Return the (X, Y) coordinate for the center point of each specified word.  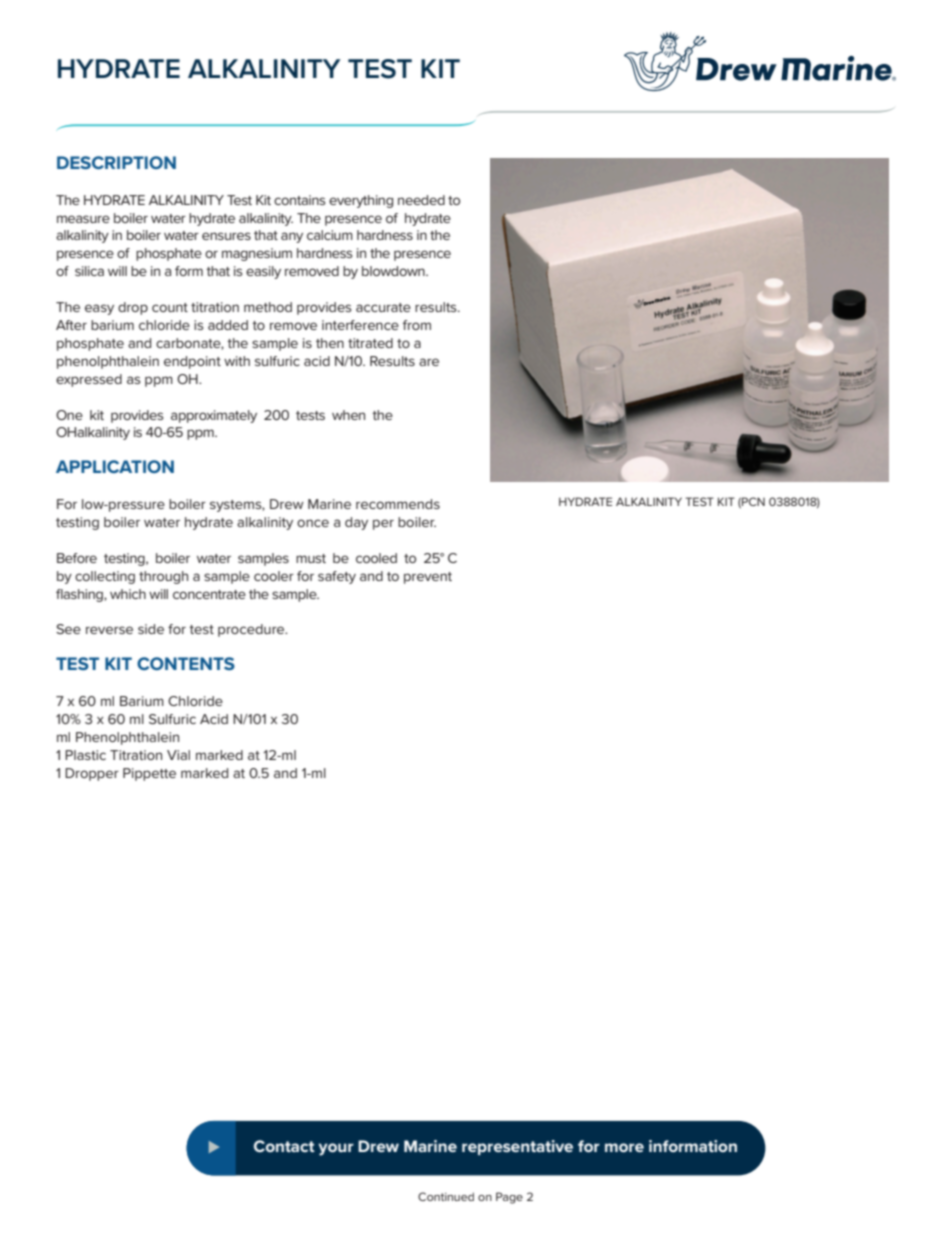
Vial (178, 755)
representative (517, 1147)
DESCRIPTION (116, 162)
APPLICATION (115, 466)
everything (361, 201)
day (356, 523)
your (336, 1149)
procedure (252, 630)
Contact (284, 1146)
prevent (428, 578)
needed (421, 200)
